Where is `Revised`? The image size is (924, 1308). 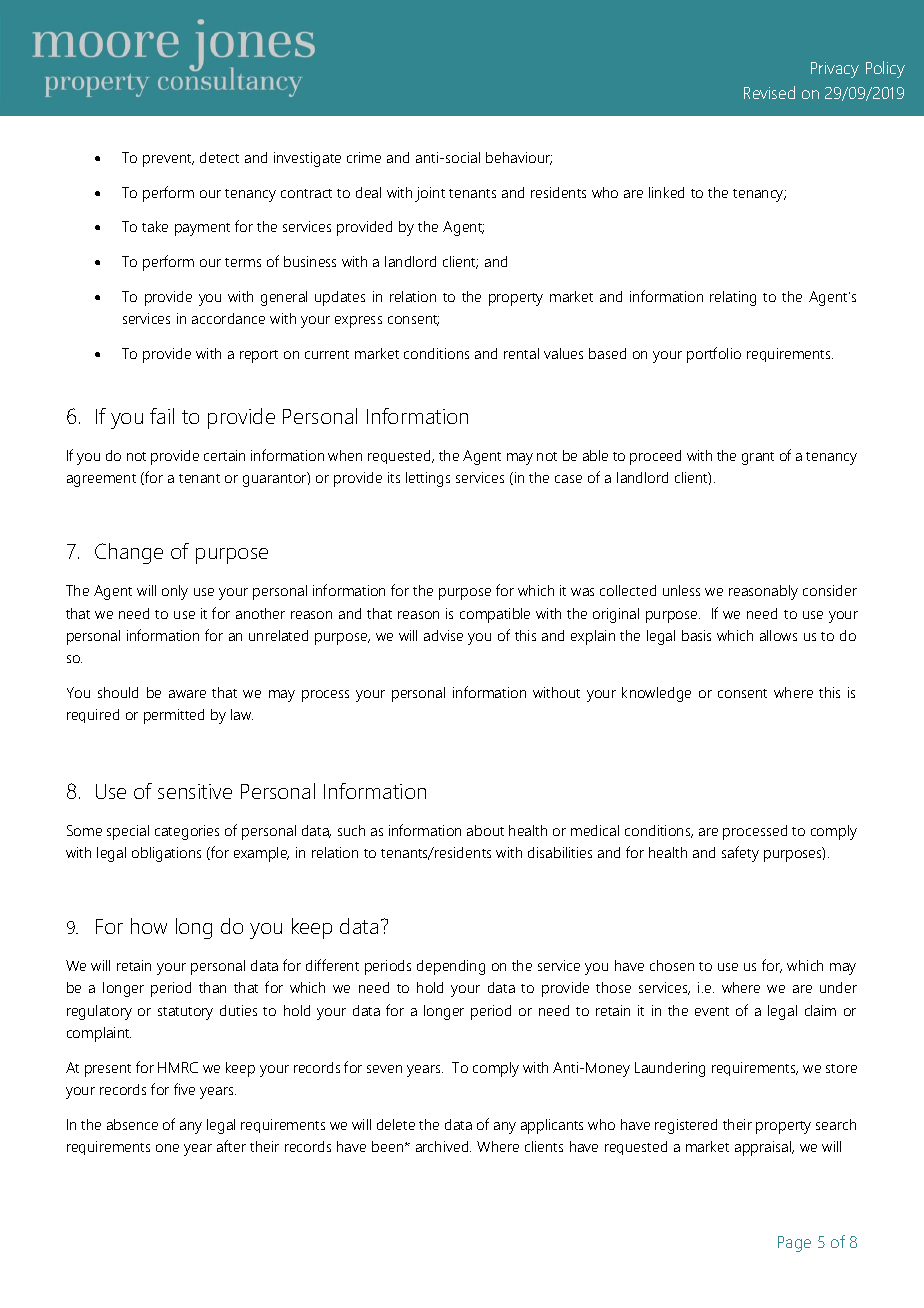 Revised is located at coordinates (769, 92).
